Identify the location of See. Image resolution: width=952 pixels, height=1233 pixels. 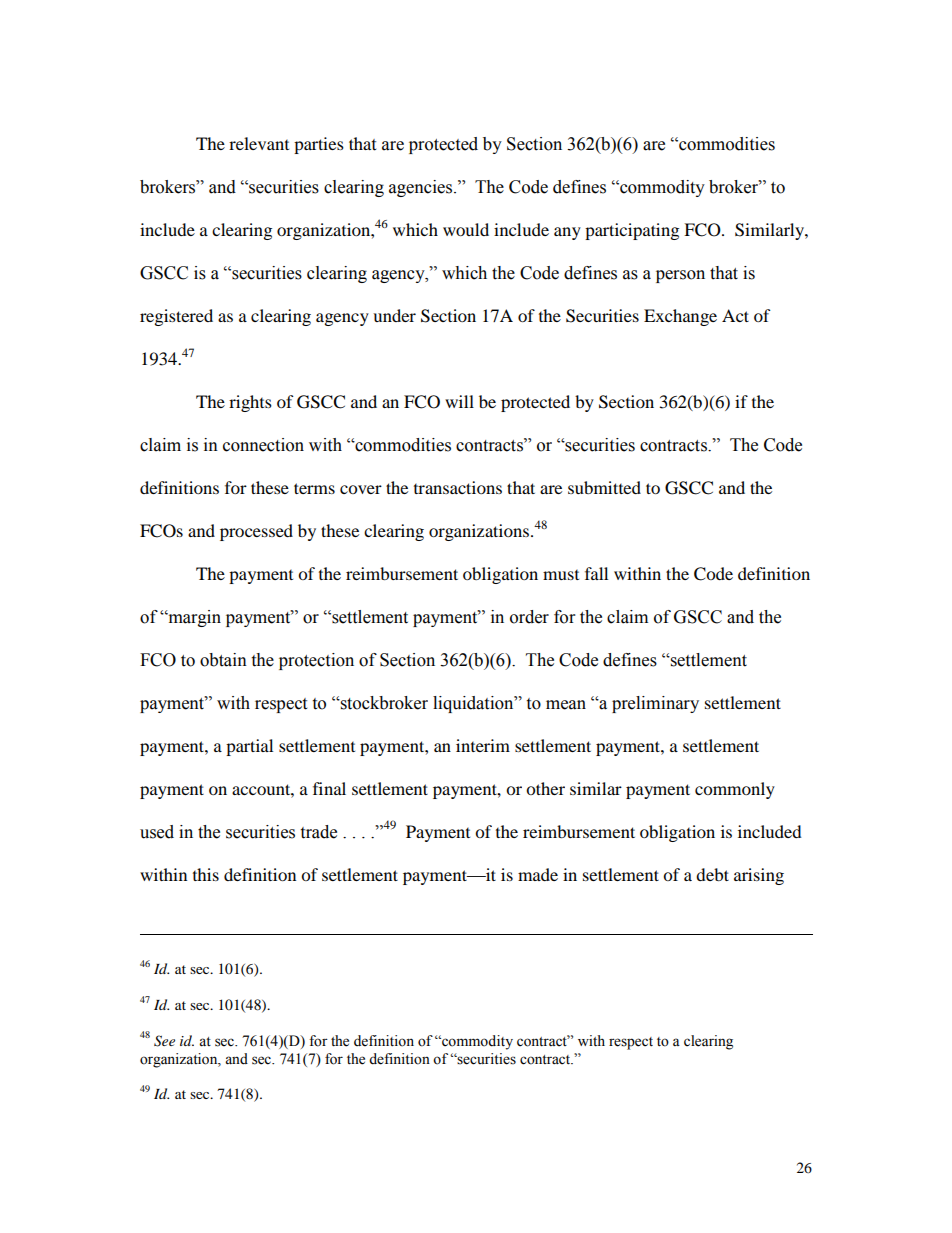
(164, 1041).
